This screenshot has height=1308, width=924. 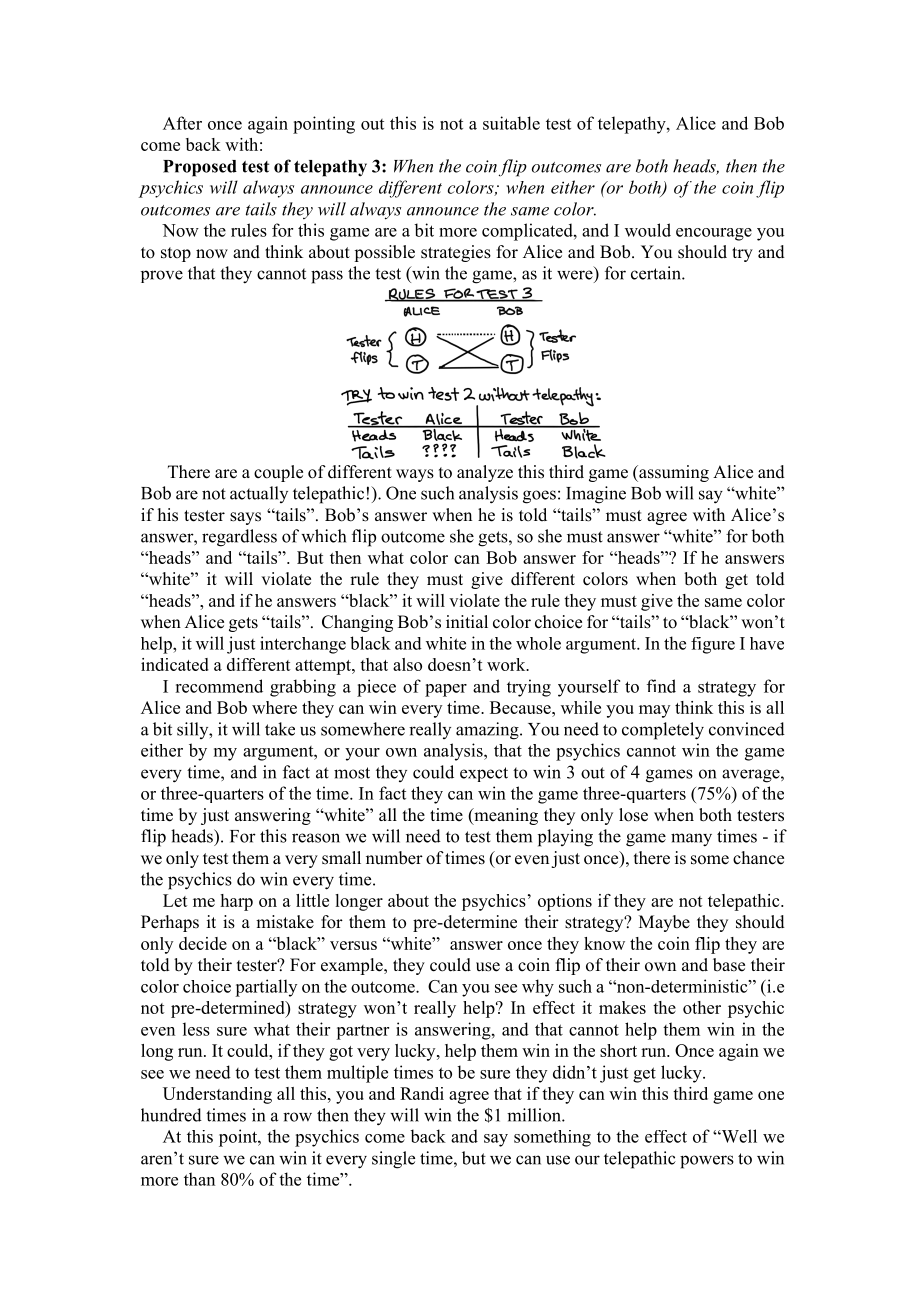 What do you see at coordinates (664, 923) in the screenshot?
I see `Maybe` at bounding box center [664, 923].
